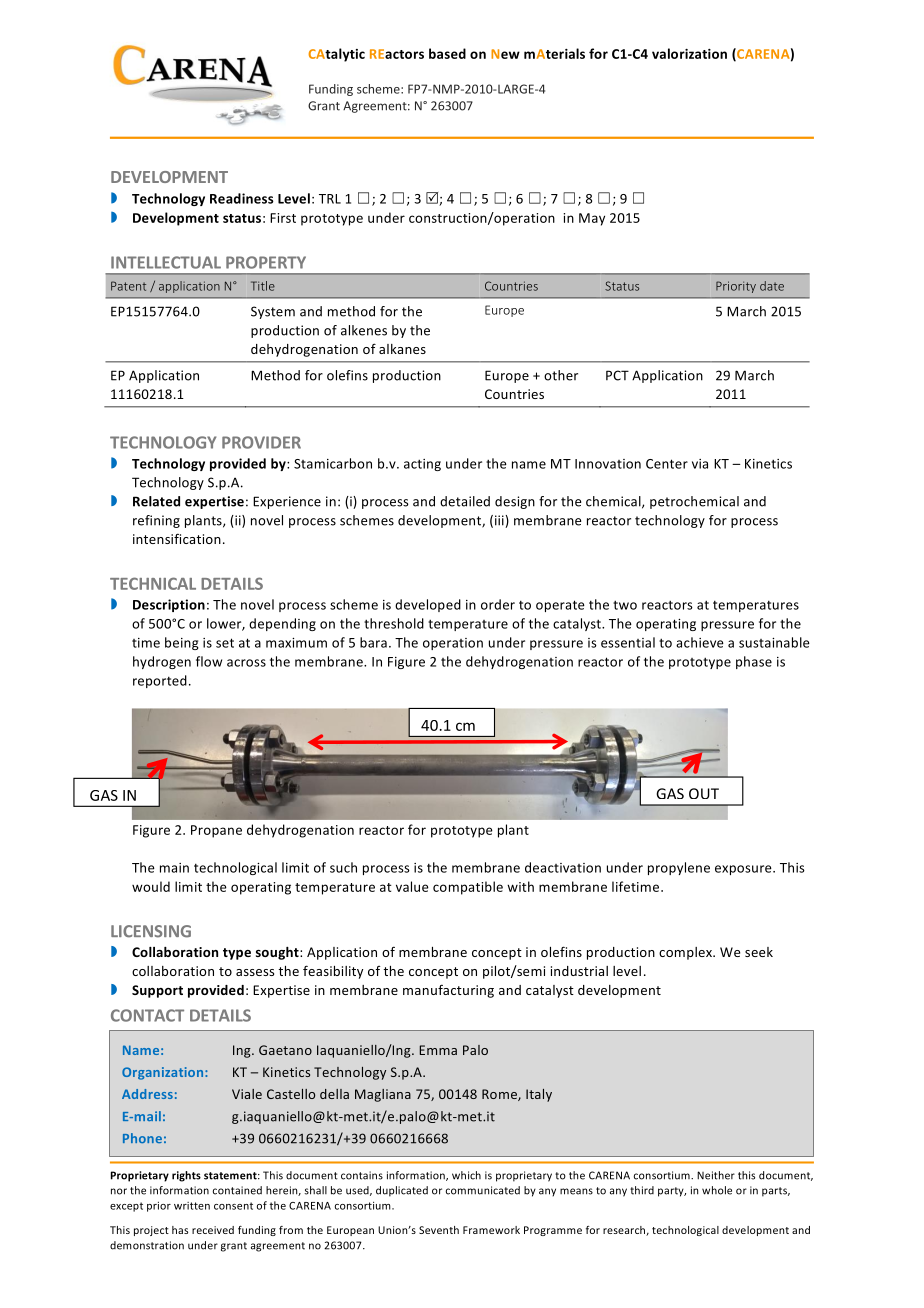 The height and width of the screenshot is (1308, 924). I want to click on Related, so click(156, 501).
